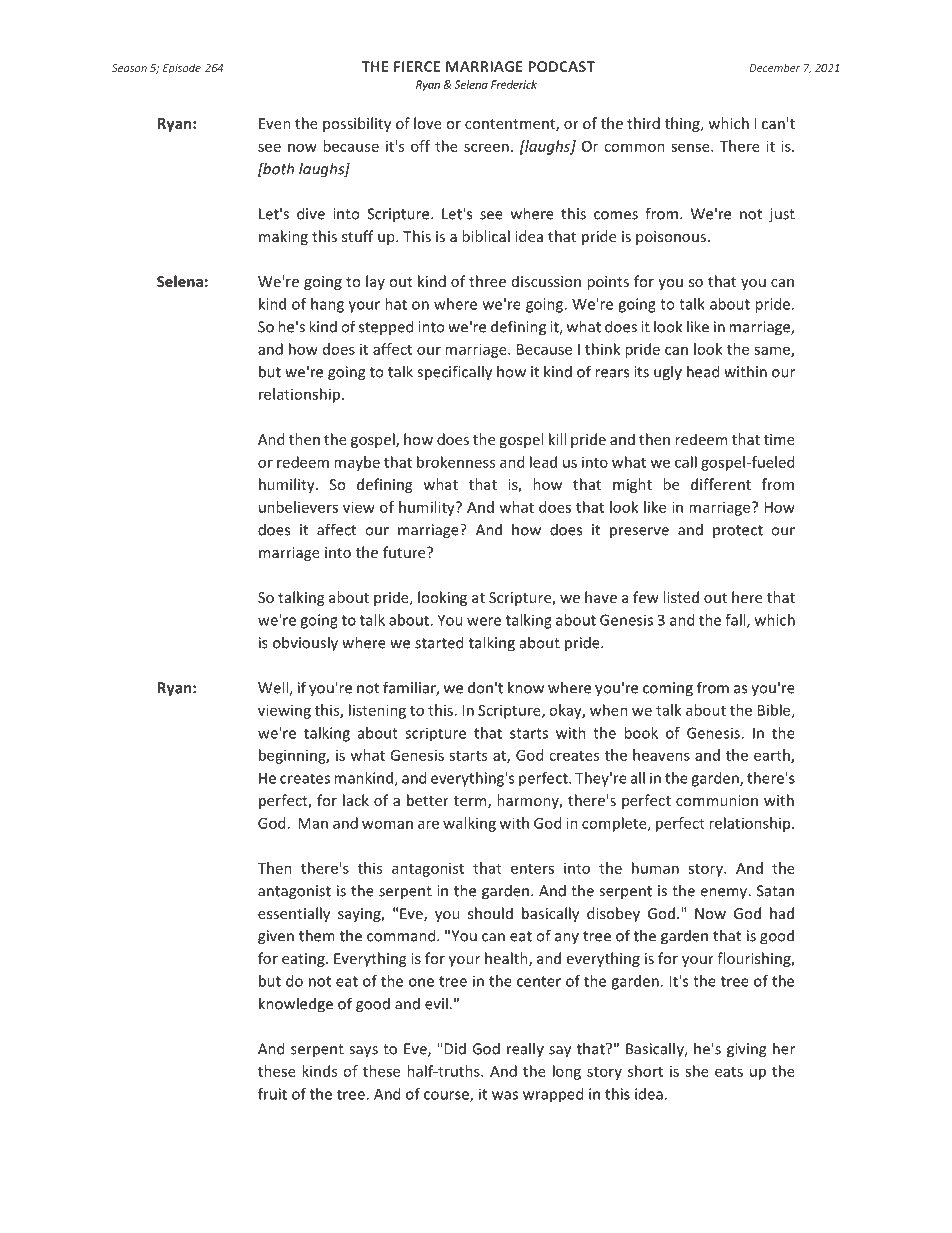 The height and width of the screenshot is (1233, 952). What do you see at coordinates (298, 507) in the screenshot?
I see `unbelievers` at bounding box center [298, 507].
